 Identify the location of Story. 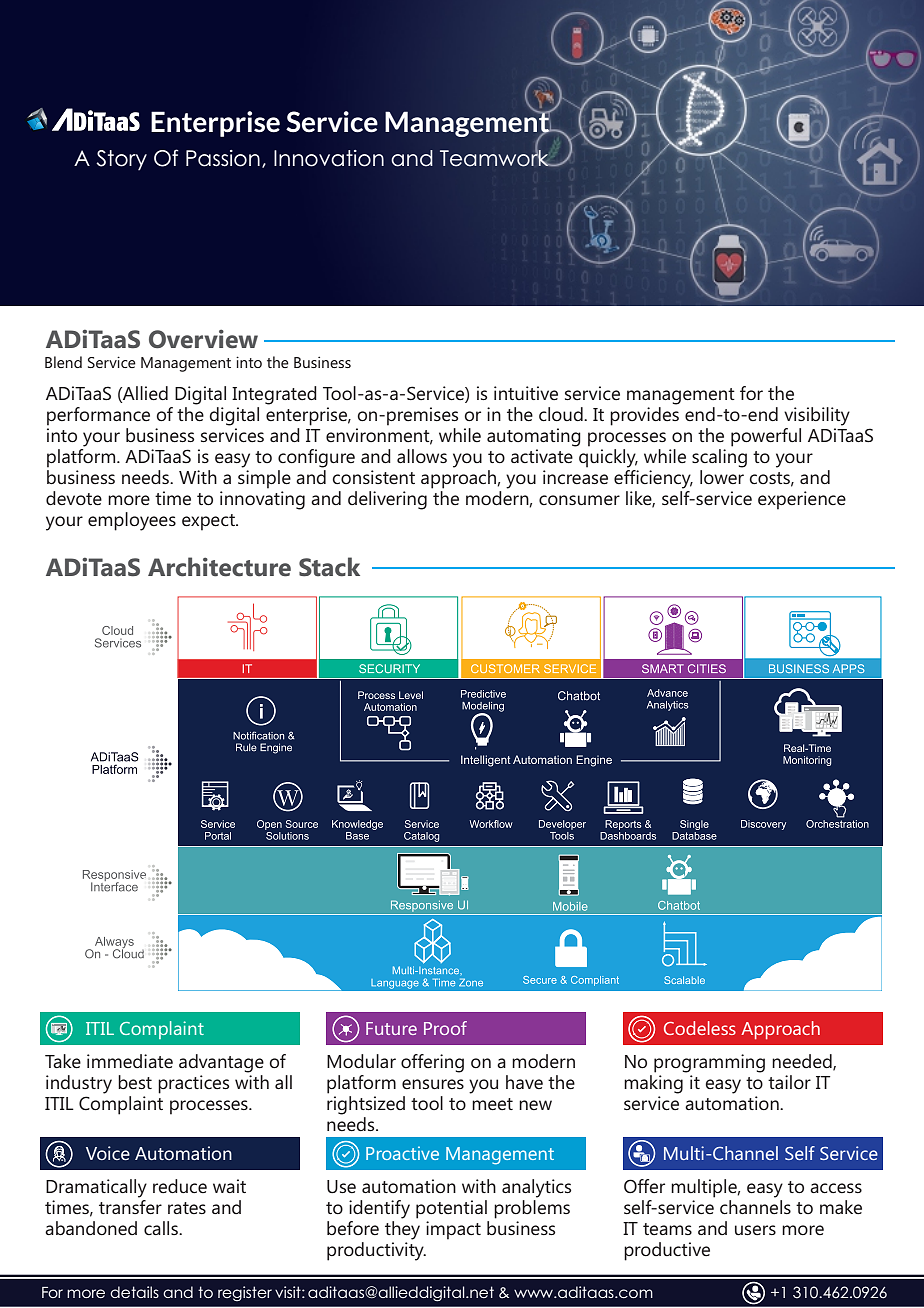
(121, 160).
